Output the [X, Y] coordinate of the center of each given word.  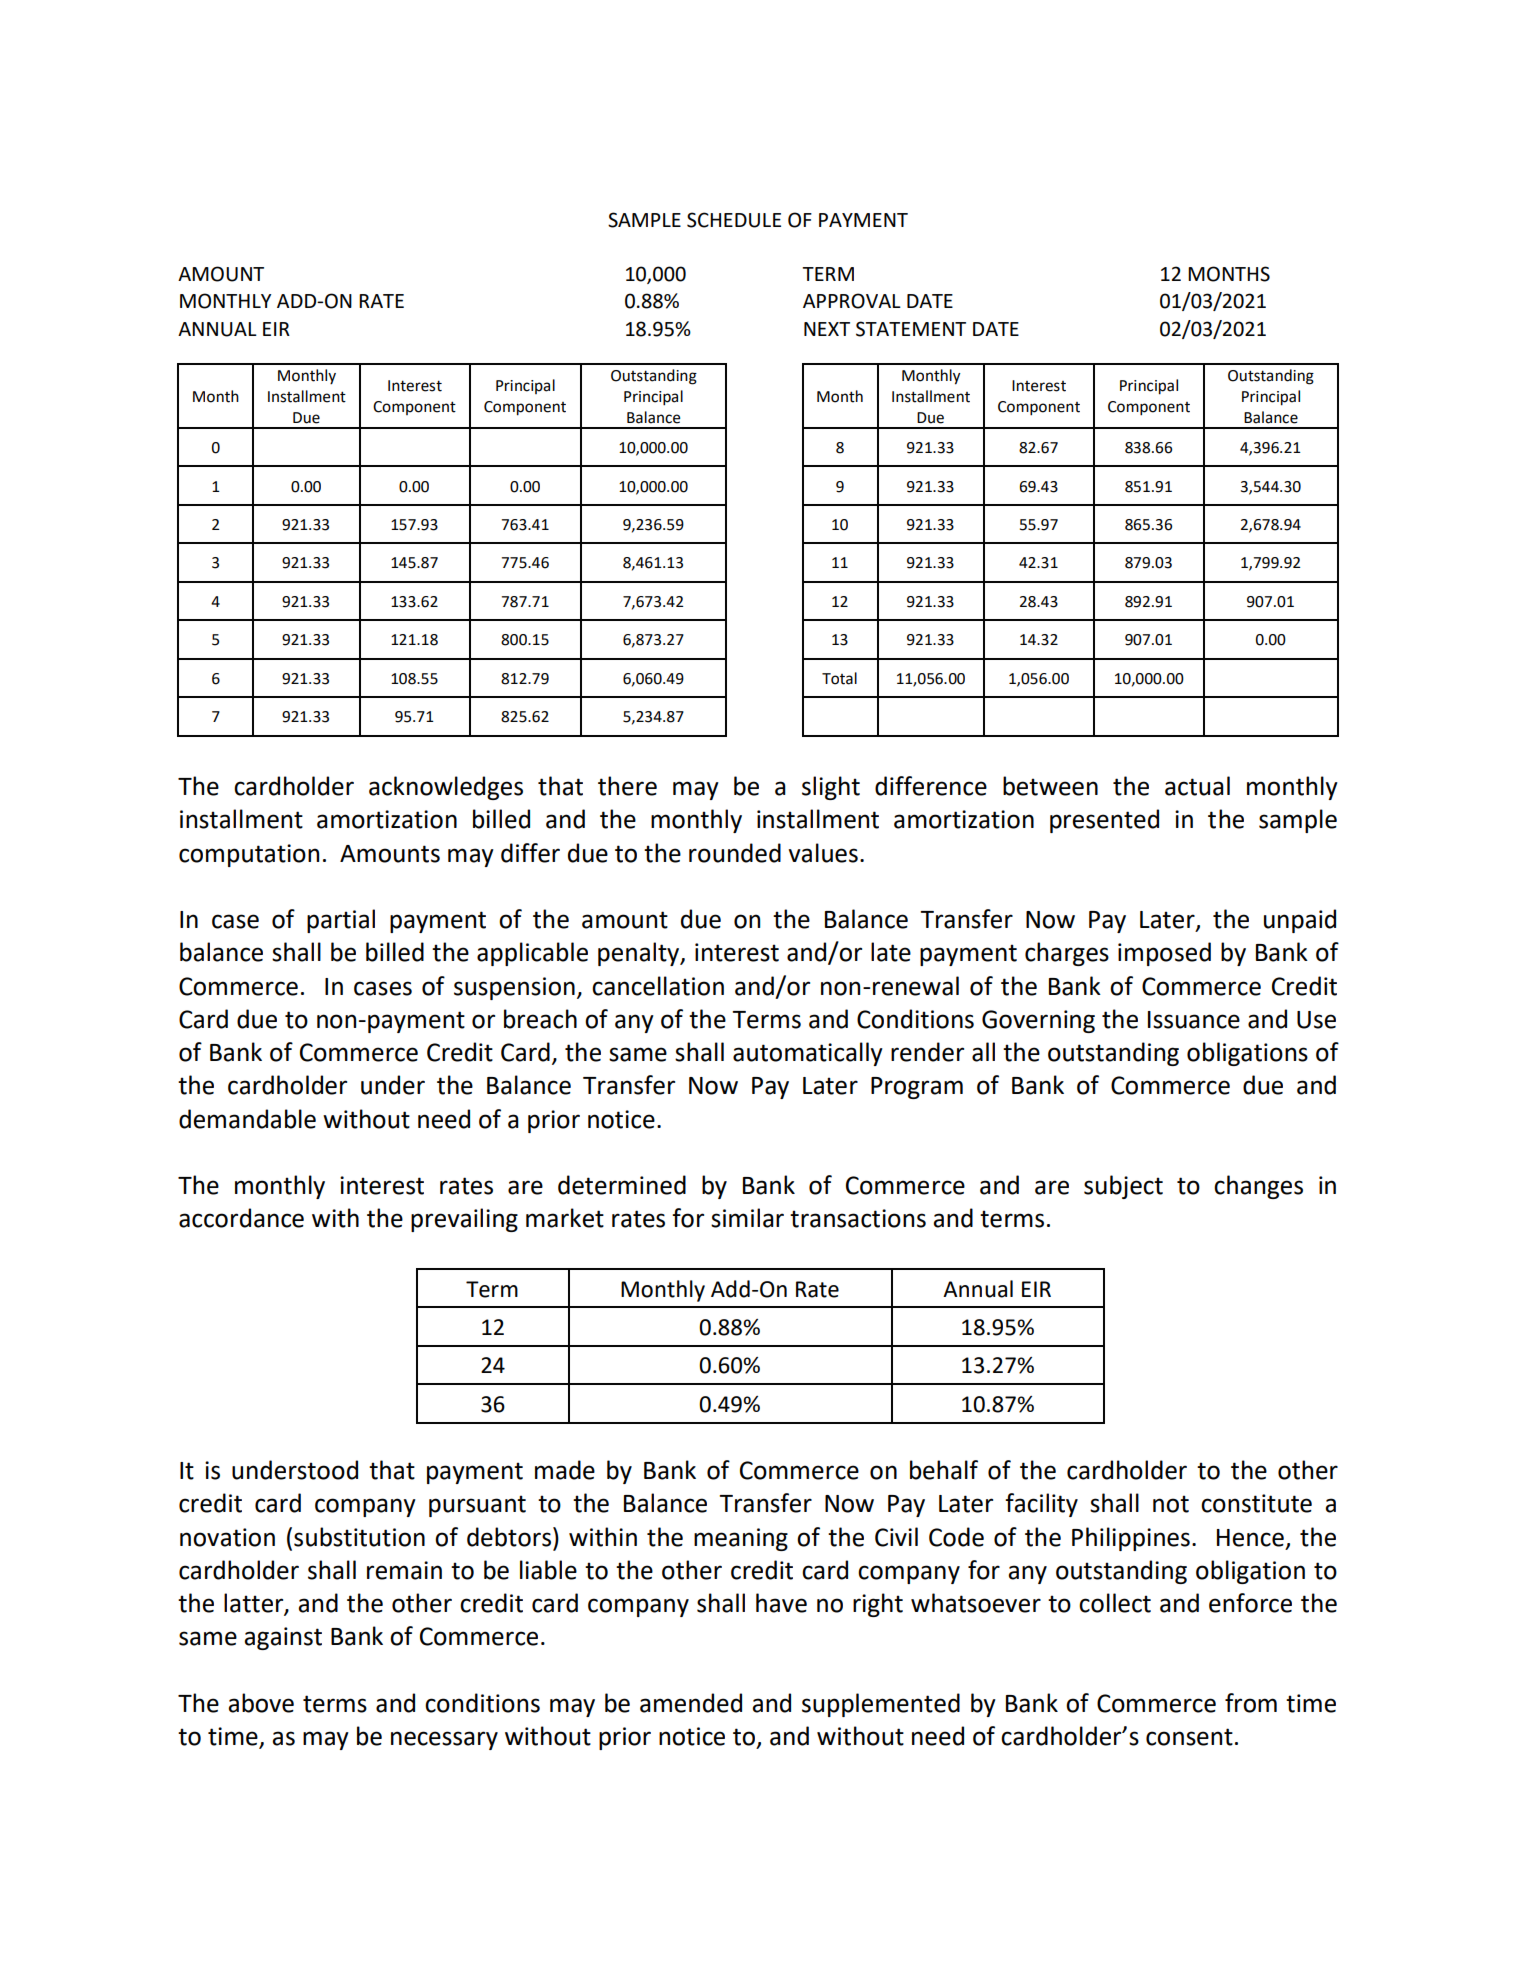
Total [839, 678]
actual [1197, 786]
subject [1123, 1187]
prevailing [464, 1220]
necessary [444, 1740]
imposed [1164, 954]
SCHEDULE [734, 220]
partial [341, 921]
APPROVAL [852, 301]
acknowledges [446, 788]
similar [747, 1218]
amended [691, 1703]
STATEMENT [911, 329]
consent [1189, 1737]
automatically [808, 1054]
